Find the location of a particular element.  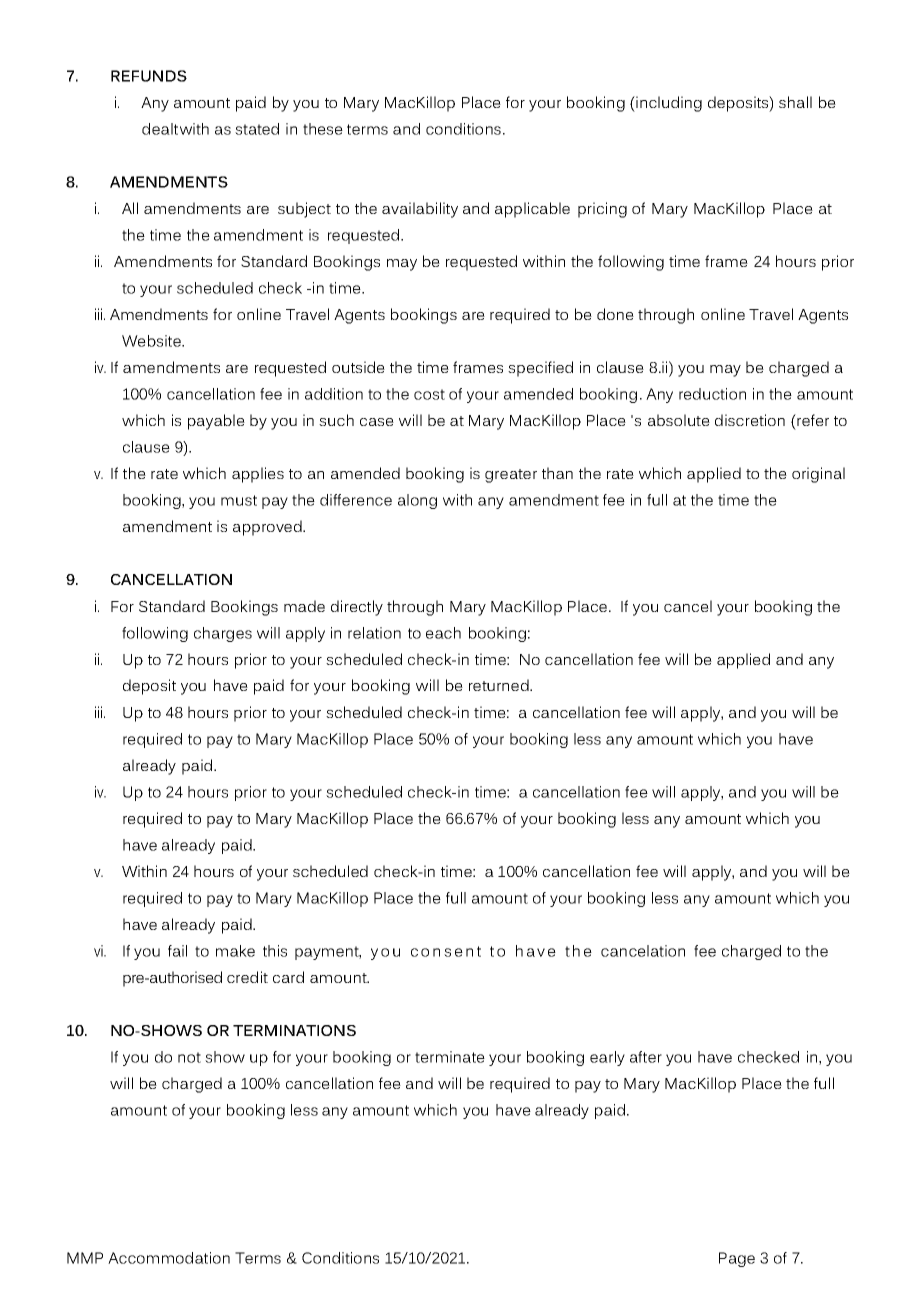

each is located at coordinates (443, 633).
